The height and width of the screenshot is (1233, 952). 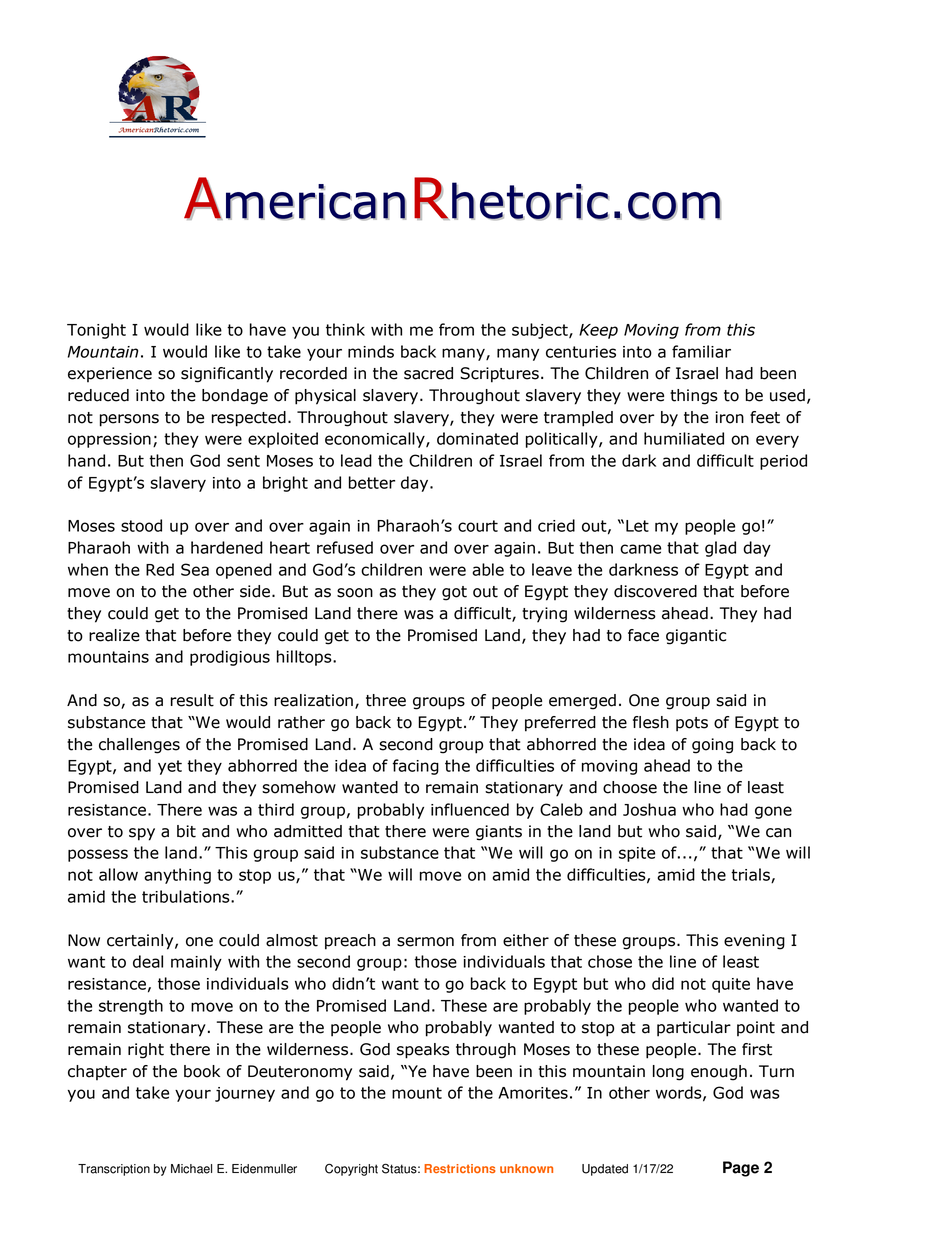 What do you see at coordinates (701, 351) in the screenshot?
I see `familiar` at bounding box center [701, 351].
